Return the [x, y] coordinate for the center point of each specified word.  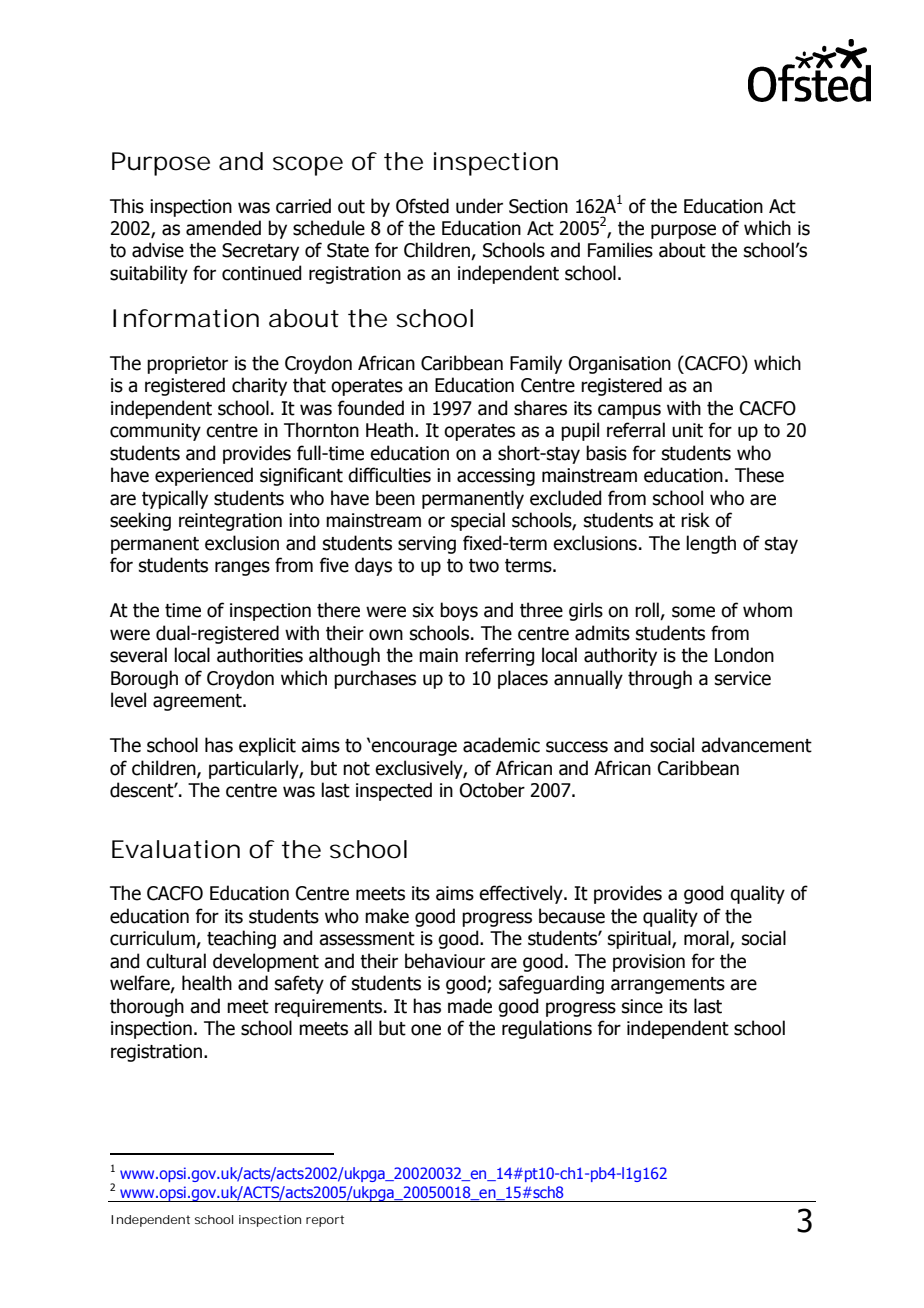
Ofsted [422, 206]
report [325, 1221]
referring [499, 656]
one [426, 1030]
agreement [198, 702]
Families [620, 250]
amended [223, 228]
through [660, 679]
